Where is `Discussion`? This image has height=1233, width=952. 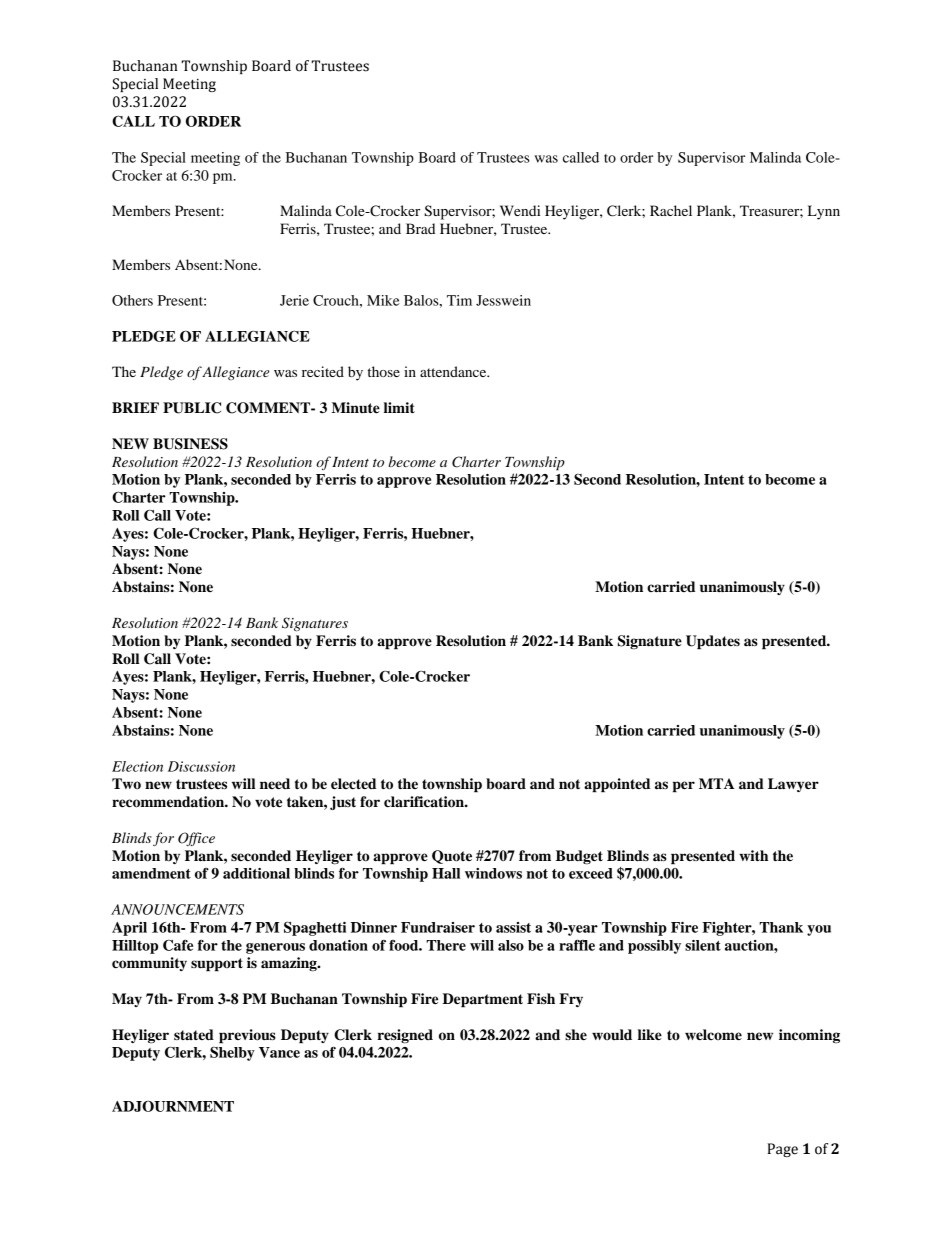
Discussion is located at coordinates (201, 766).
